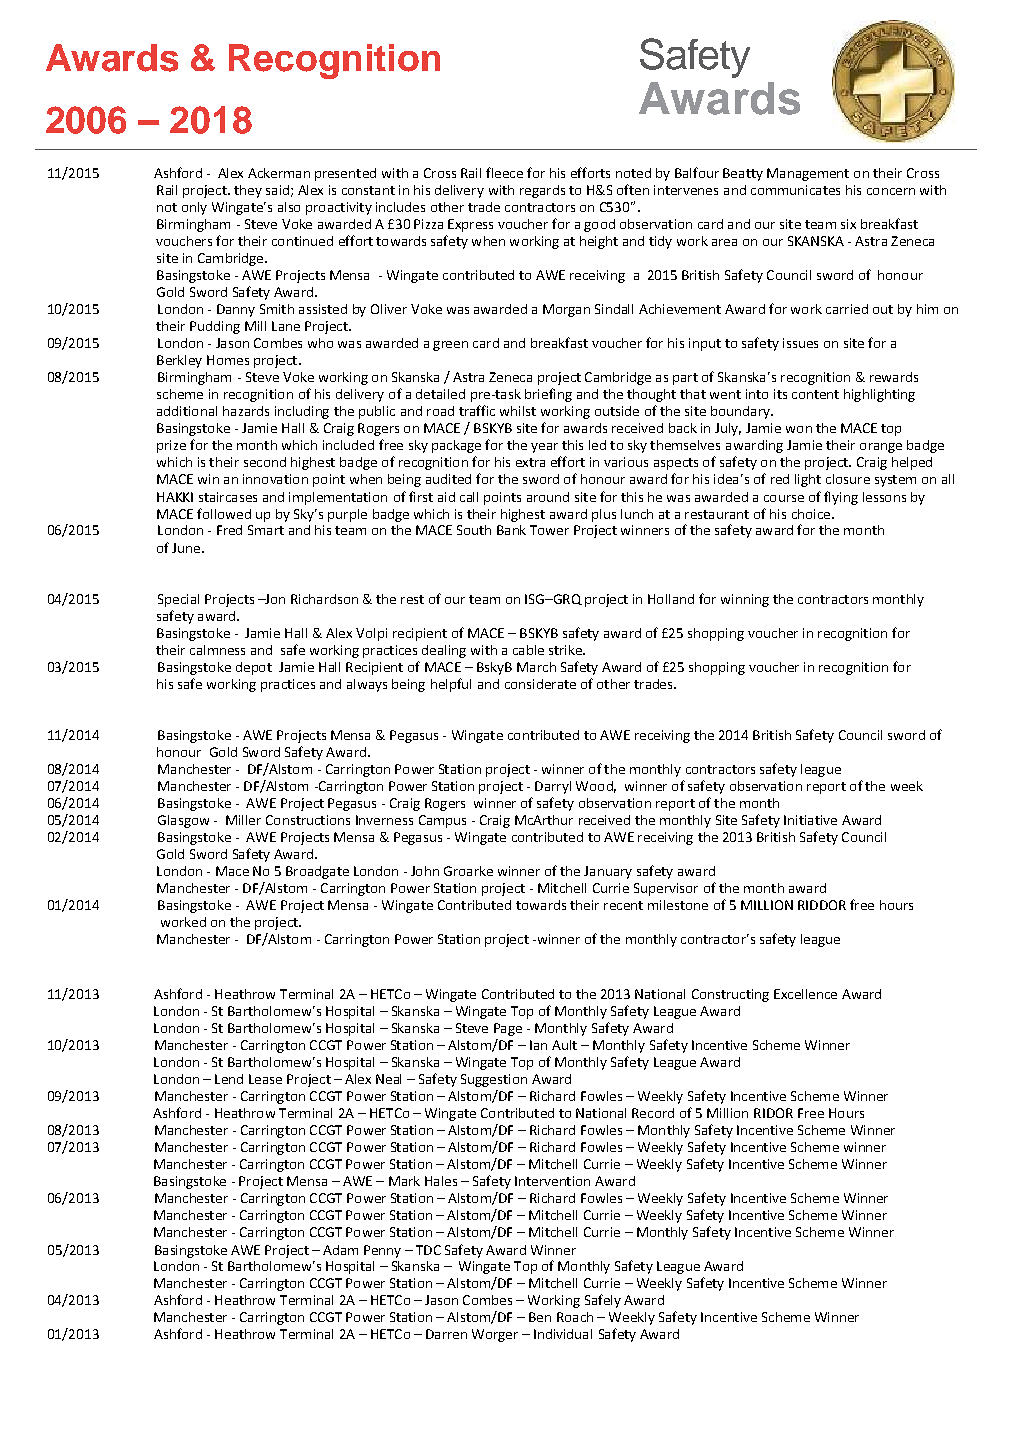  Describe the element at coordinates (848, 224) in the document. I see `six` at that location.
